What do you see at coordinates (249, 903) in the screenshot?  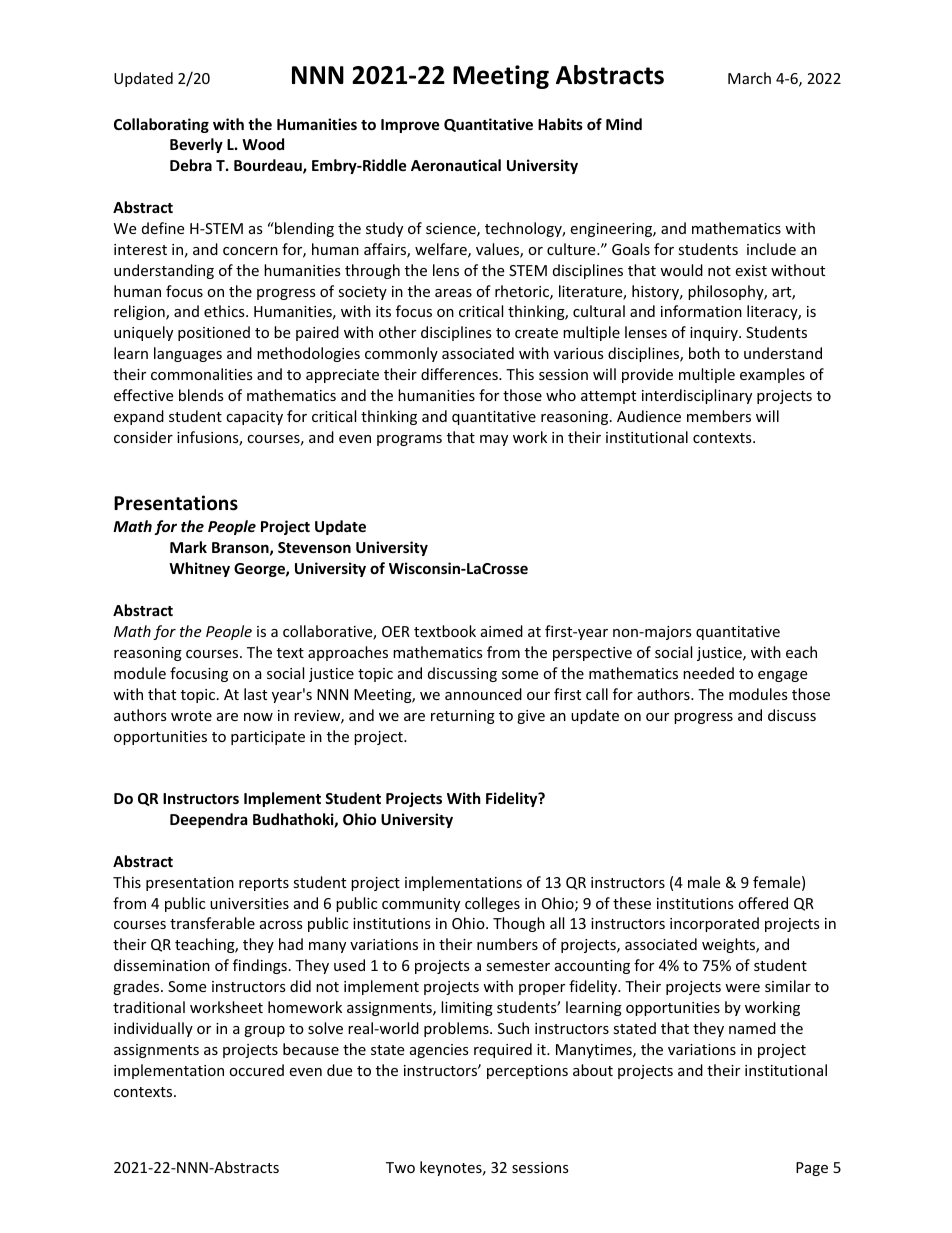 I see `universities` at bounding box center [249, 903].
